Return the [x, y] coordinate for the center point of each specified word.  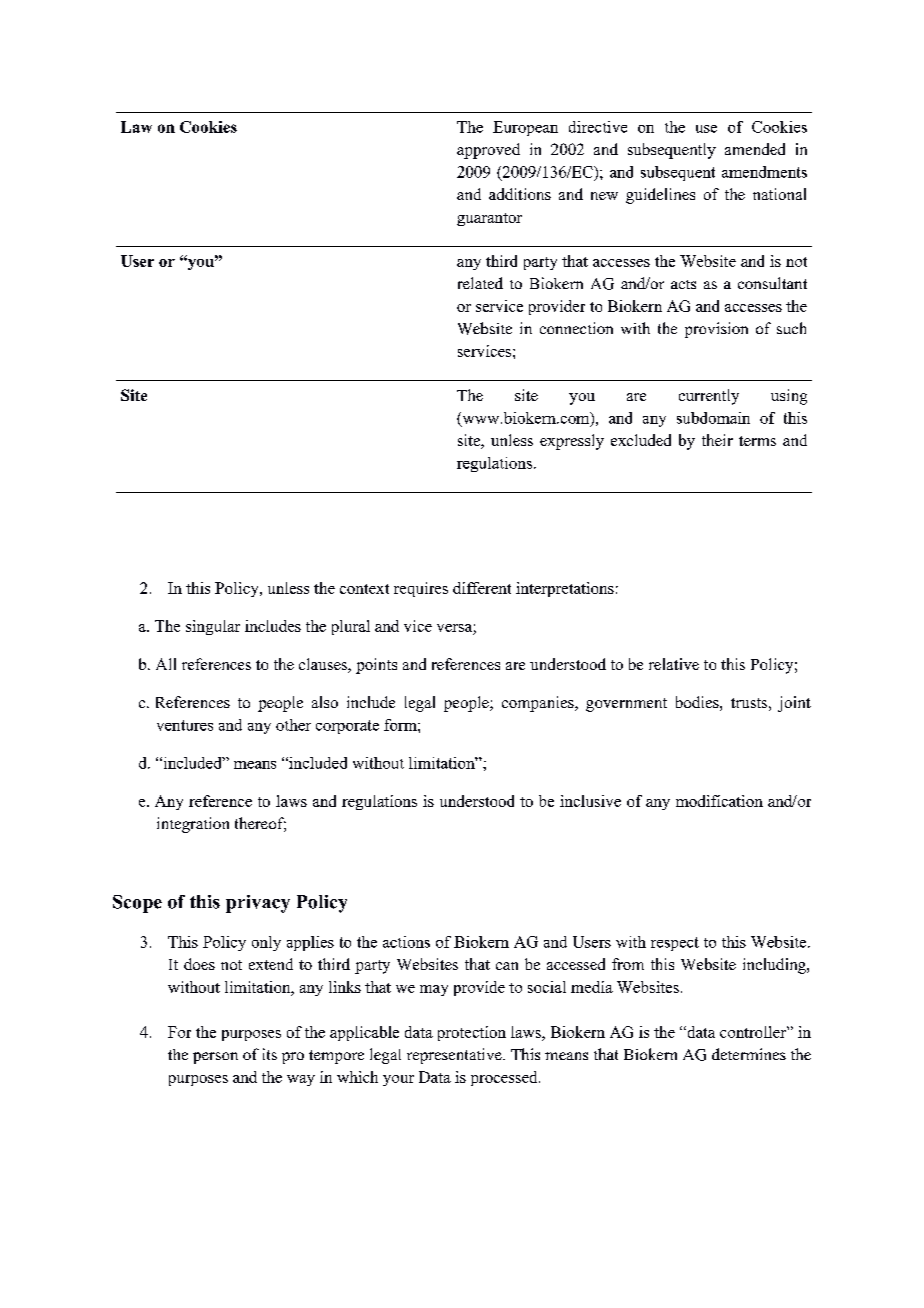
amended [755, 149]
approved [488, 151]
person [215, 1058]
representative [455, 1056]
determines [749, 1054]
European [525, 128]
